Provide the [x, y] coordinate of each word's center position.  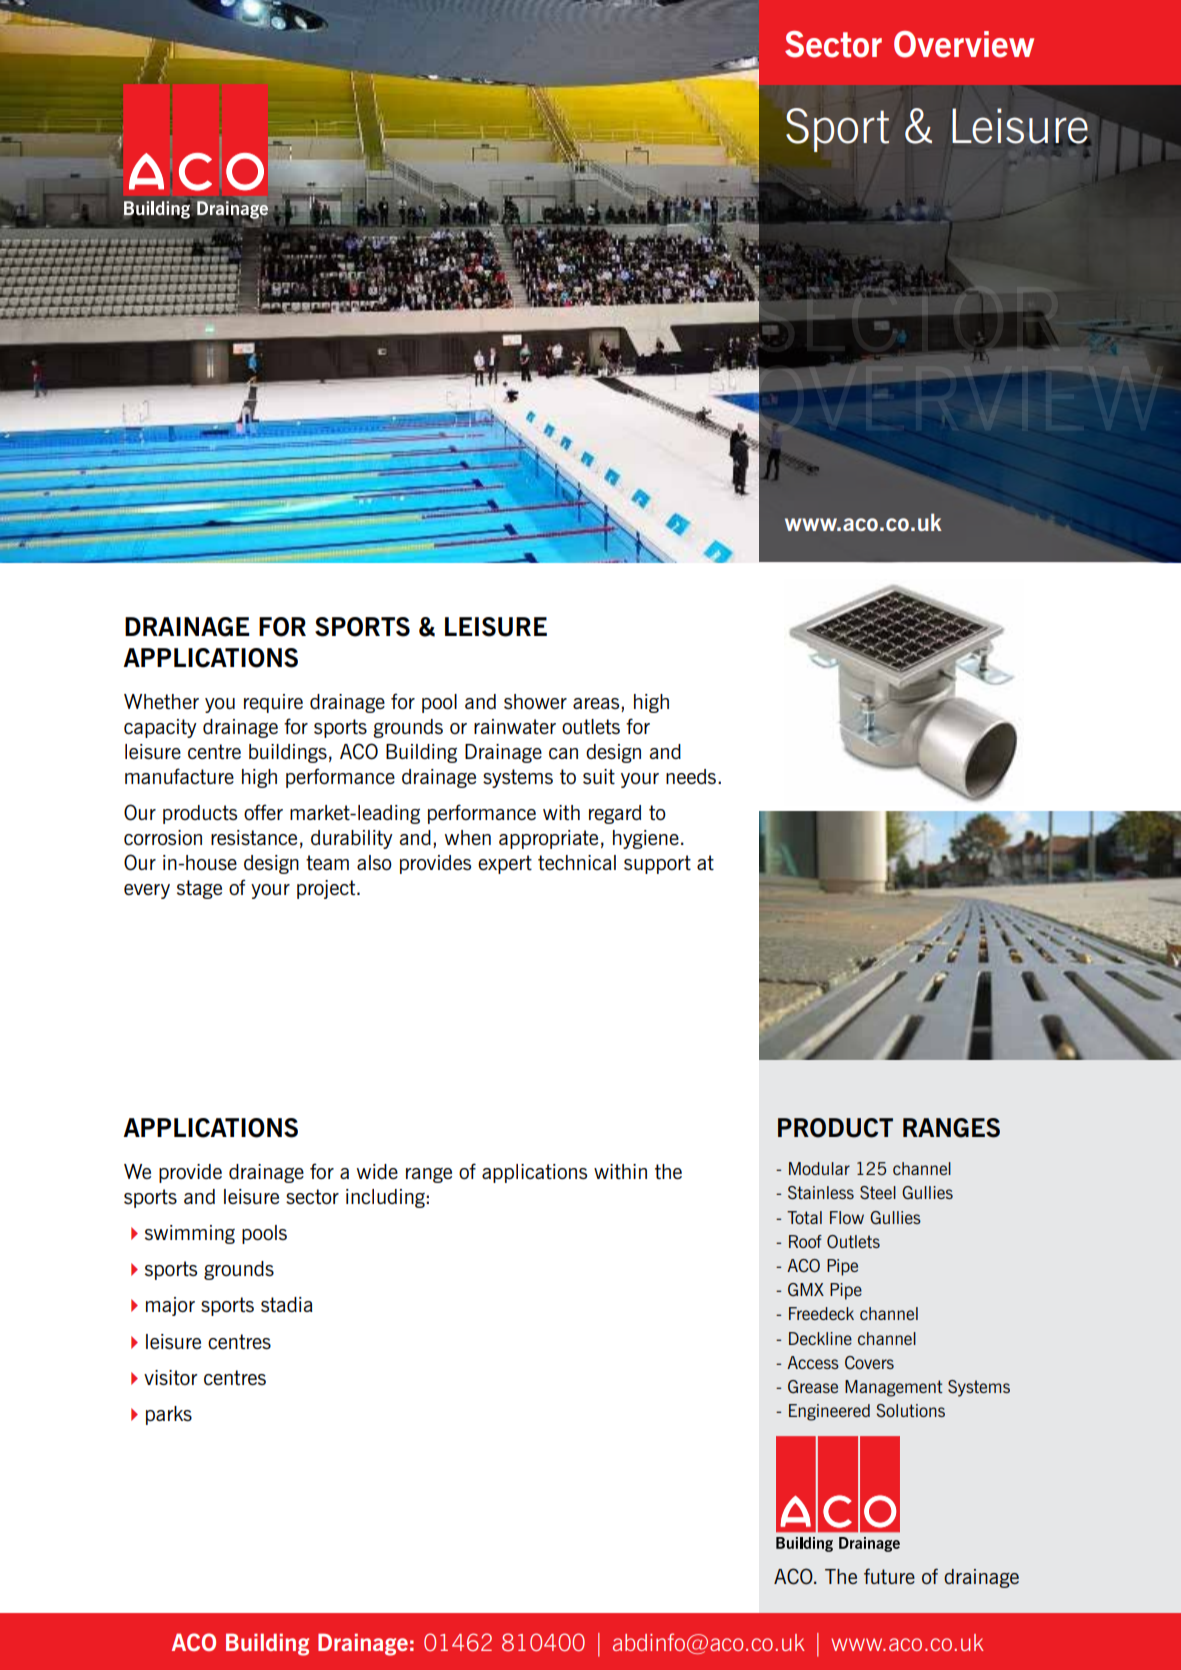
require [273, 703]
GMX [806, 1289]
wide [377, 1171]
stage [199, 889]
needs [691, 776]
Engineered [829, 1412]
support [657, 864]
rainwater [515, 726]
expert [505, 864]
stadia [287, 1304]
